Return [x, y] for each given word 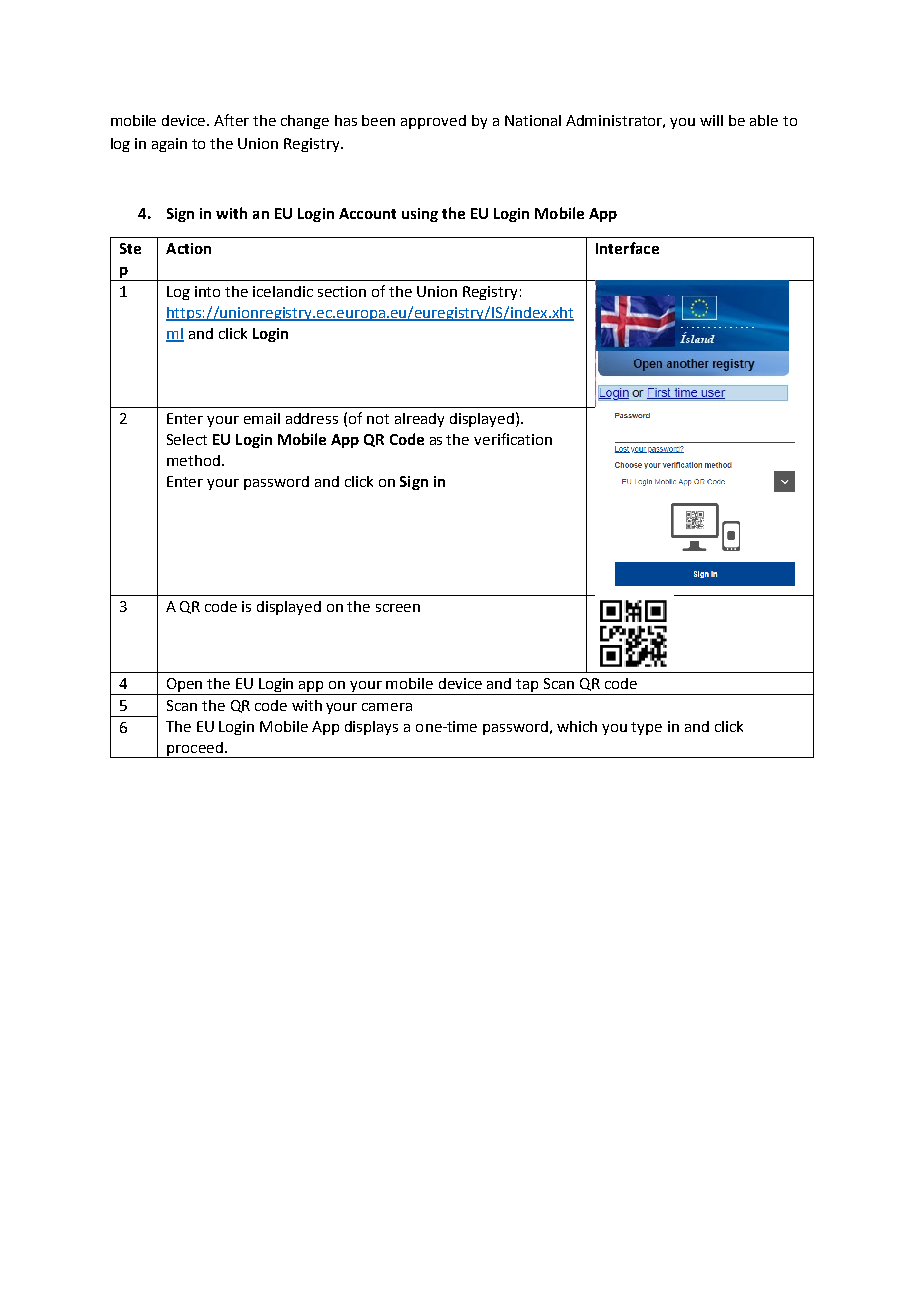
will [711, 120]
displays [371, 728]
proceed [195, 750]
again [169, 145]
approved [433, 122]
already [419, 420]
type [646, 728]
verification [513, 439]
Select [187, 439]
